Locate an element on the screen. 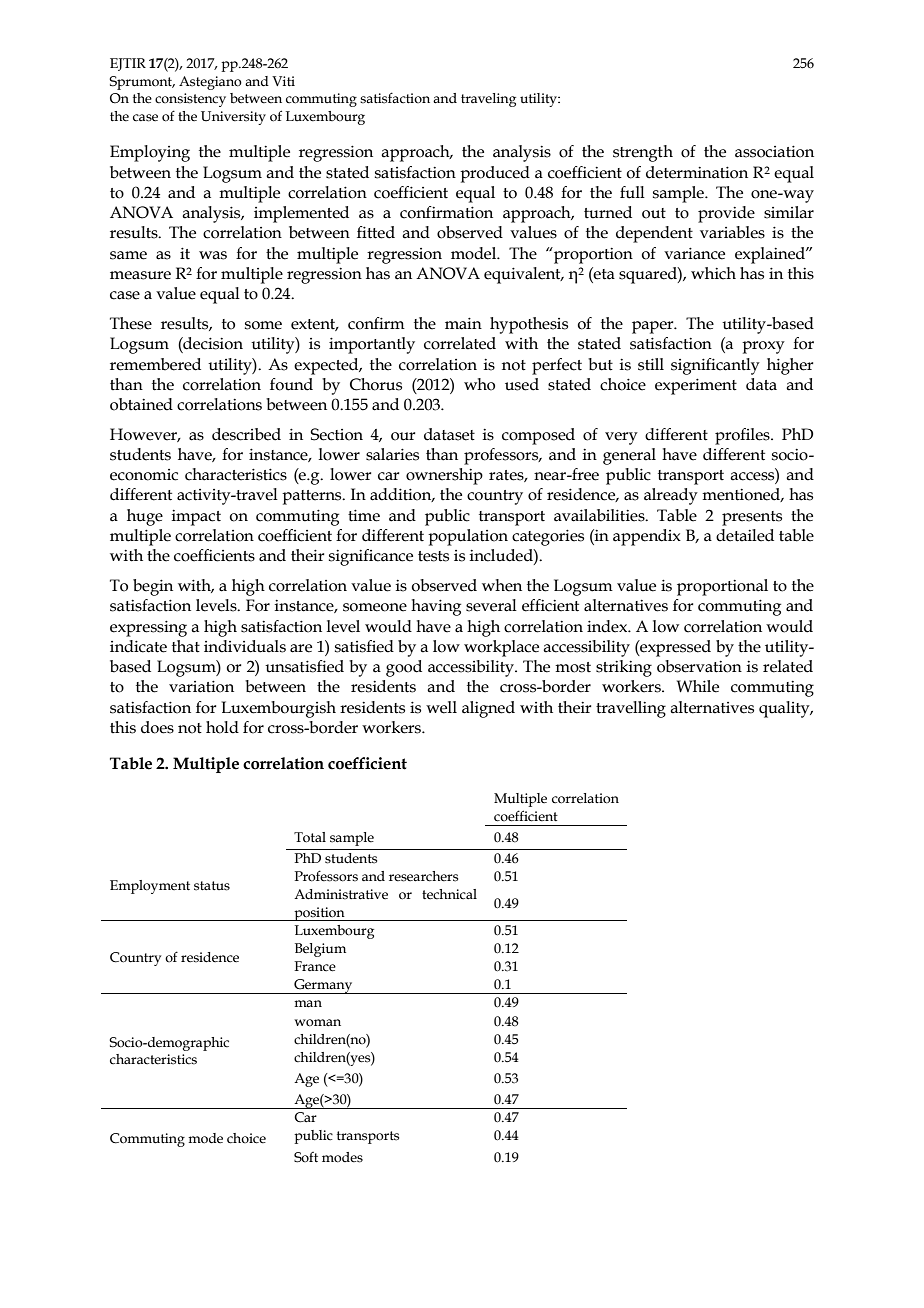 The width and height of the screenshot is (924, 1308). produced is located at coordinates (495, 174).
